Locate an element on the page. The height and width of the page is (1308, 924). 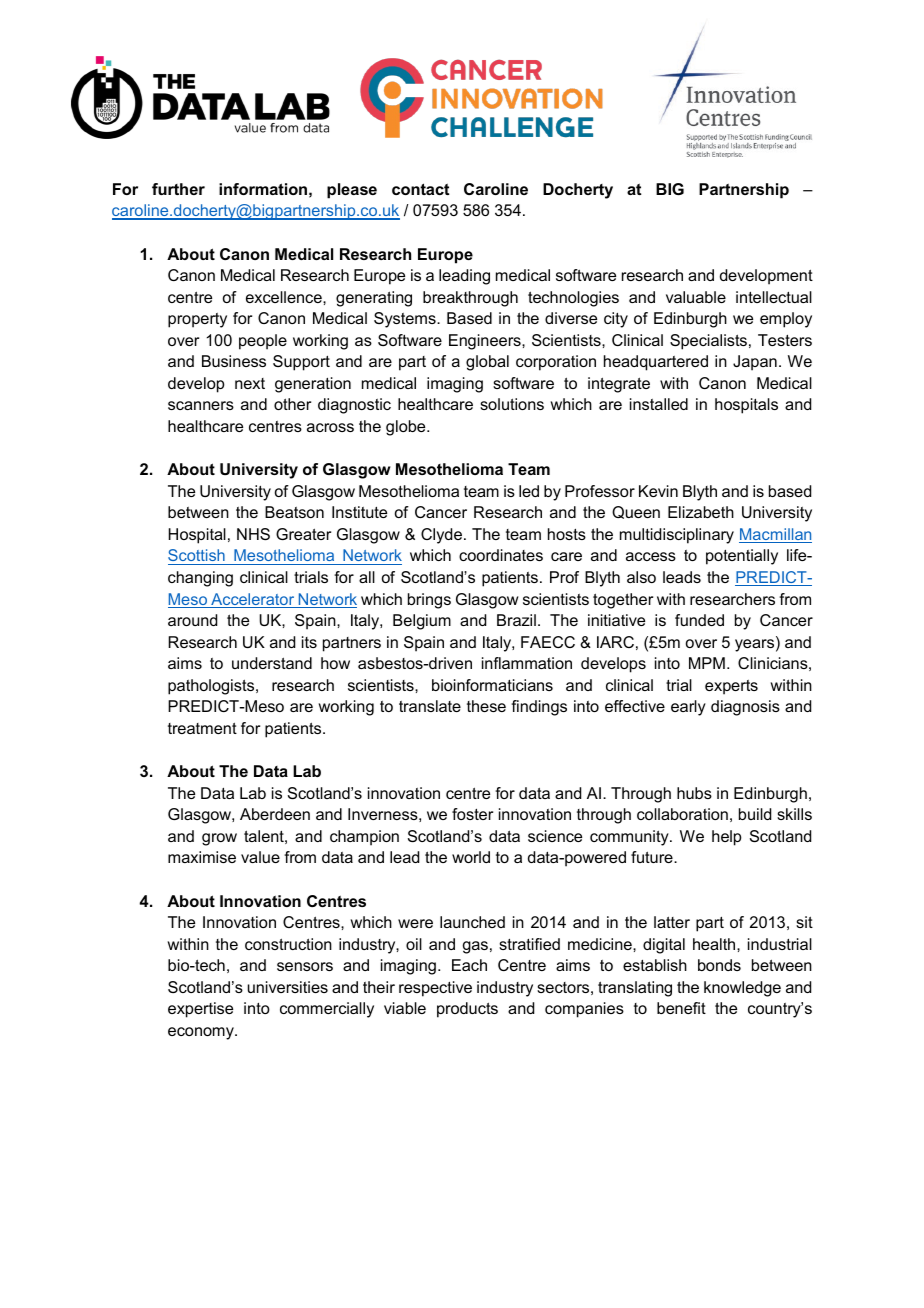
funded is located at coordinates (699, 620).
